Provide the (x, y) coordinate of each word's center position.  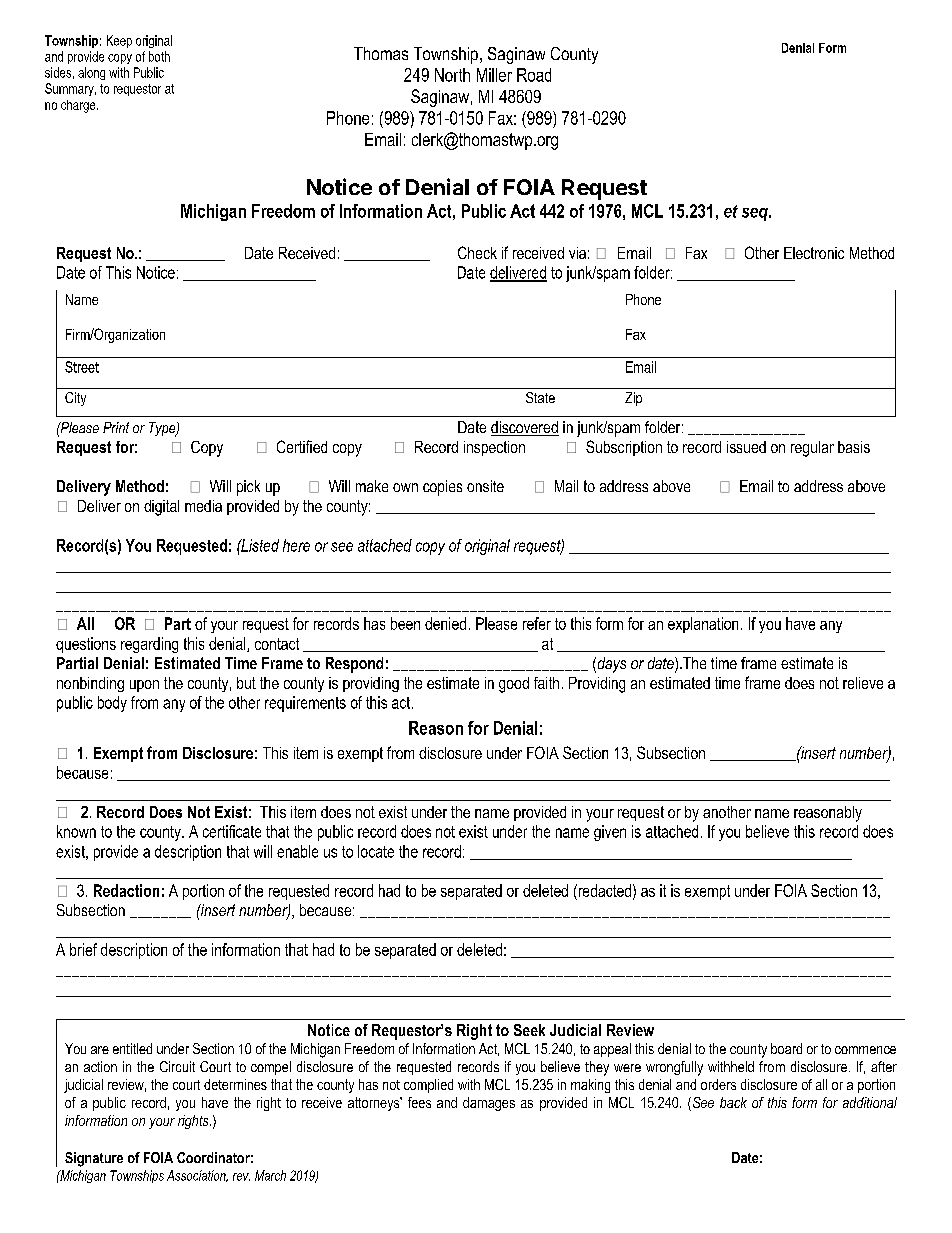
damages (489, 1104)
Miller (494, 75)
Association (197, 1176)
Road (534, 75)
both (159, 56)
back (733, 1102)
